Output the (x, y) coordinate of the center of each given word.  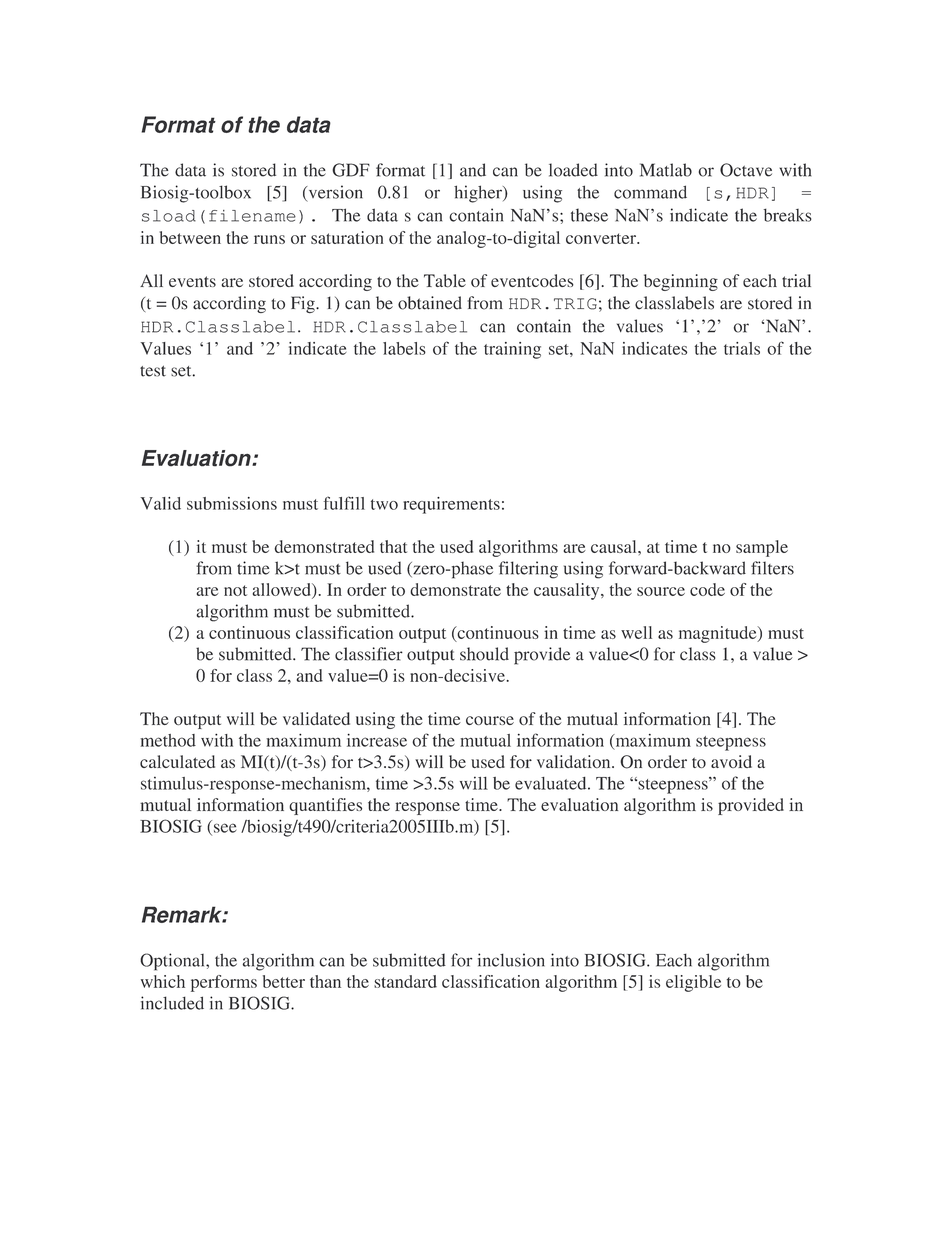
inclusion (511, 960)
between (190, 237)
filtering (528, 570)
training (512, 350)
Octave (746, 170)
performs (224, 983)
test (153, 371)
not (235, 590)
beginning (681, 282)
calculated (177, 761)
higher (479, 194)
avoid (731, 761)
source (661, 591)
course (490, 720)
